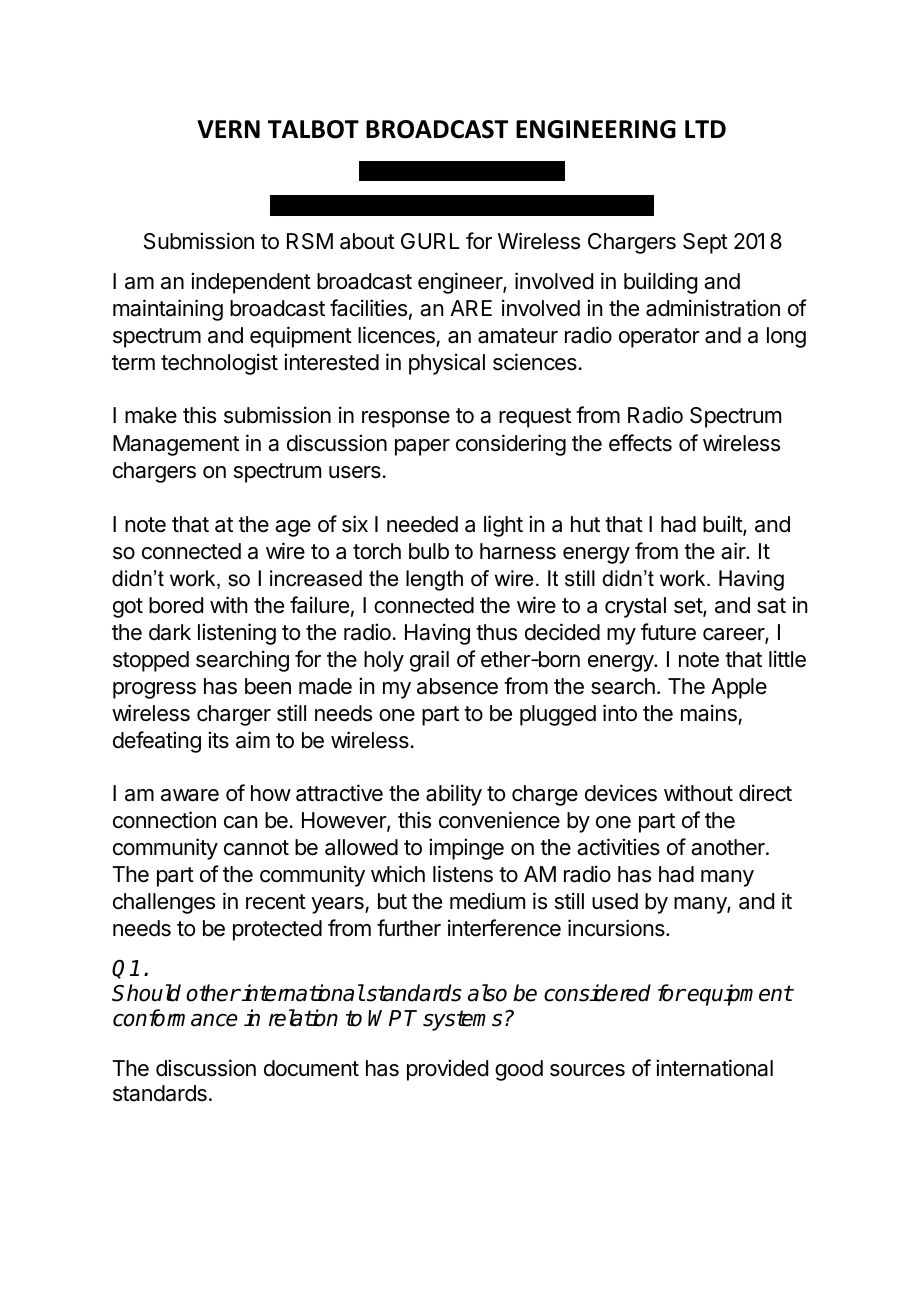 The width and height of the page is (924, 1308). What do you see at coordinates (454, 795) in the page?
I see `ability` at bounding box center [454, 795].
